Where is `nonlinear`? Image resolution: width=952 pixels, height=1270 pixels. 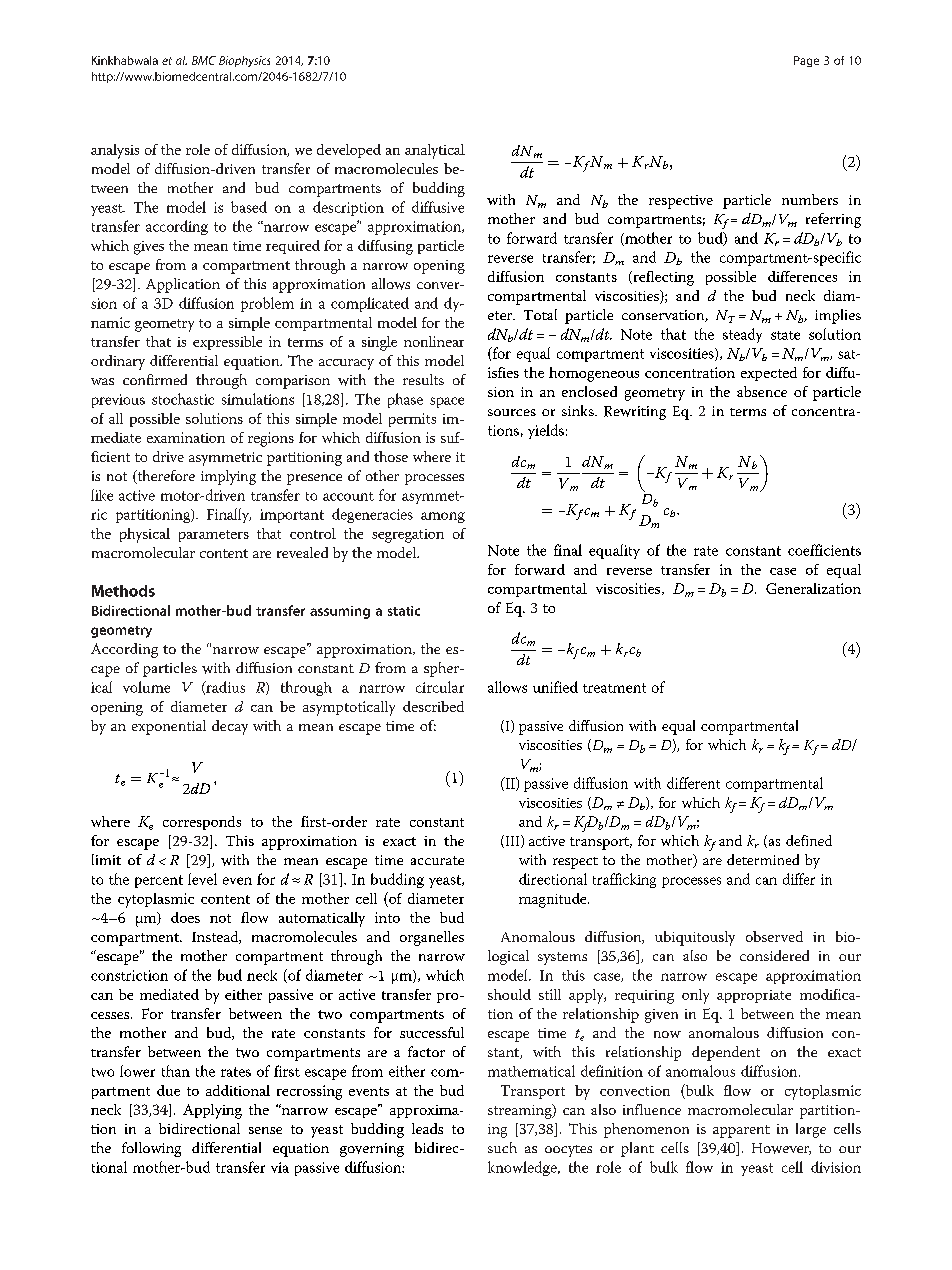
nonlinear is located at coordinates (434, 341).
